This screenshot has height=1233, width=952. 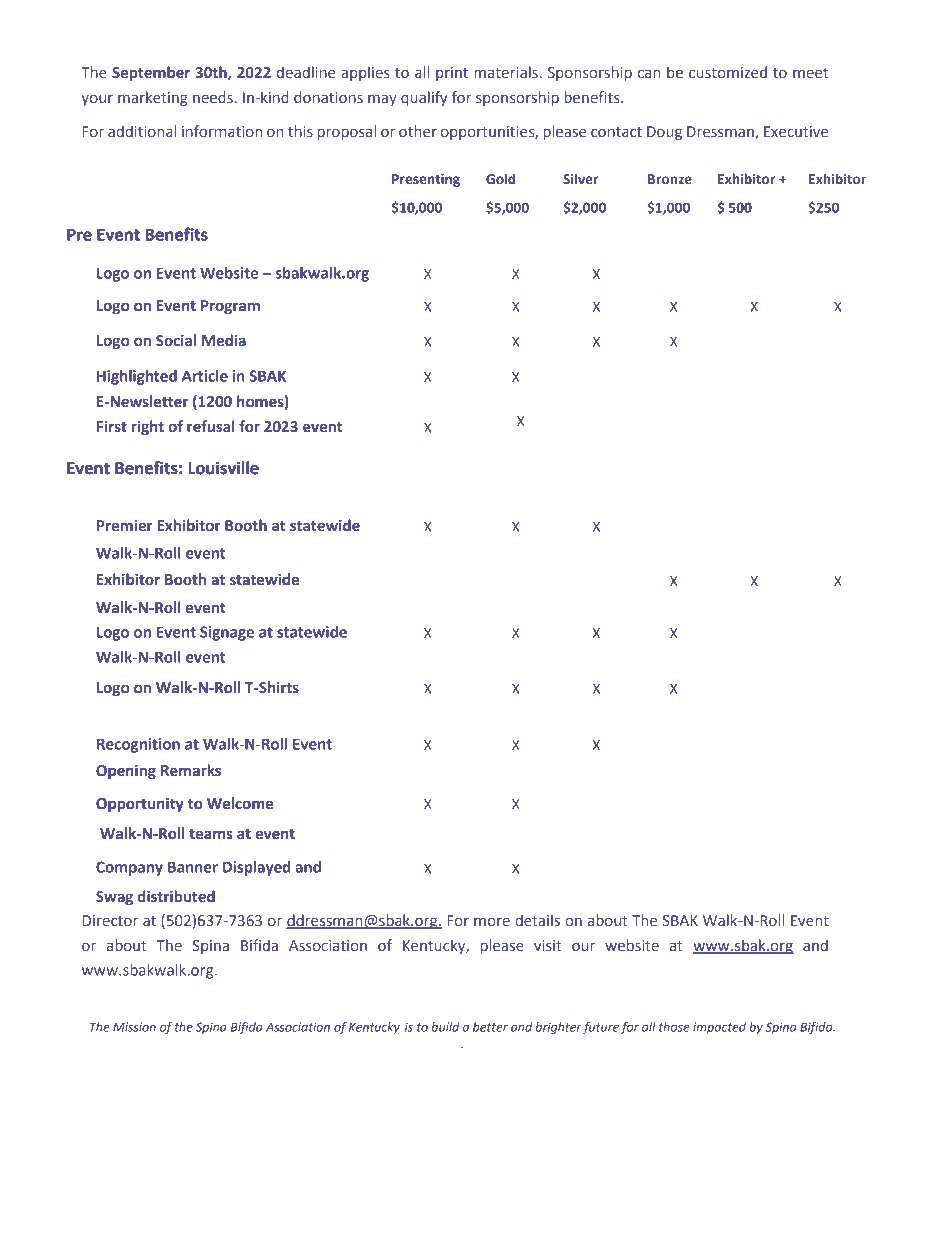 I want to click on Mission, so click(x=134, y=1027).
